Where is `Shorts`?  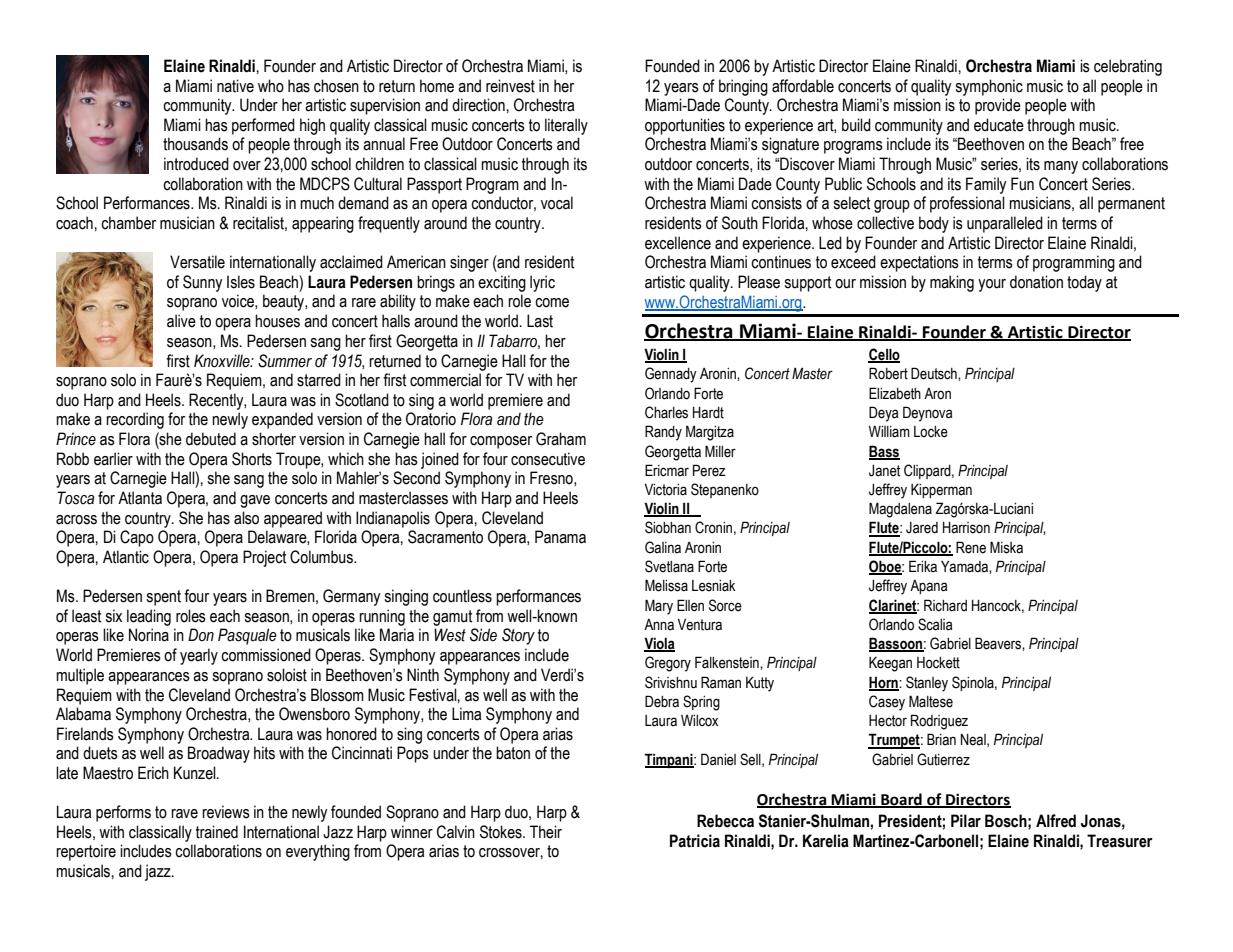 Shorts is located at coordinates (252, 459).
